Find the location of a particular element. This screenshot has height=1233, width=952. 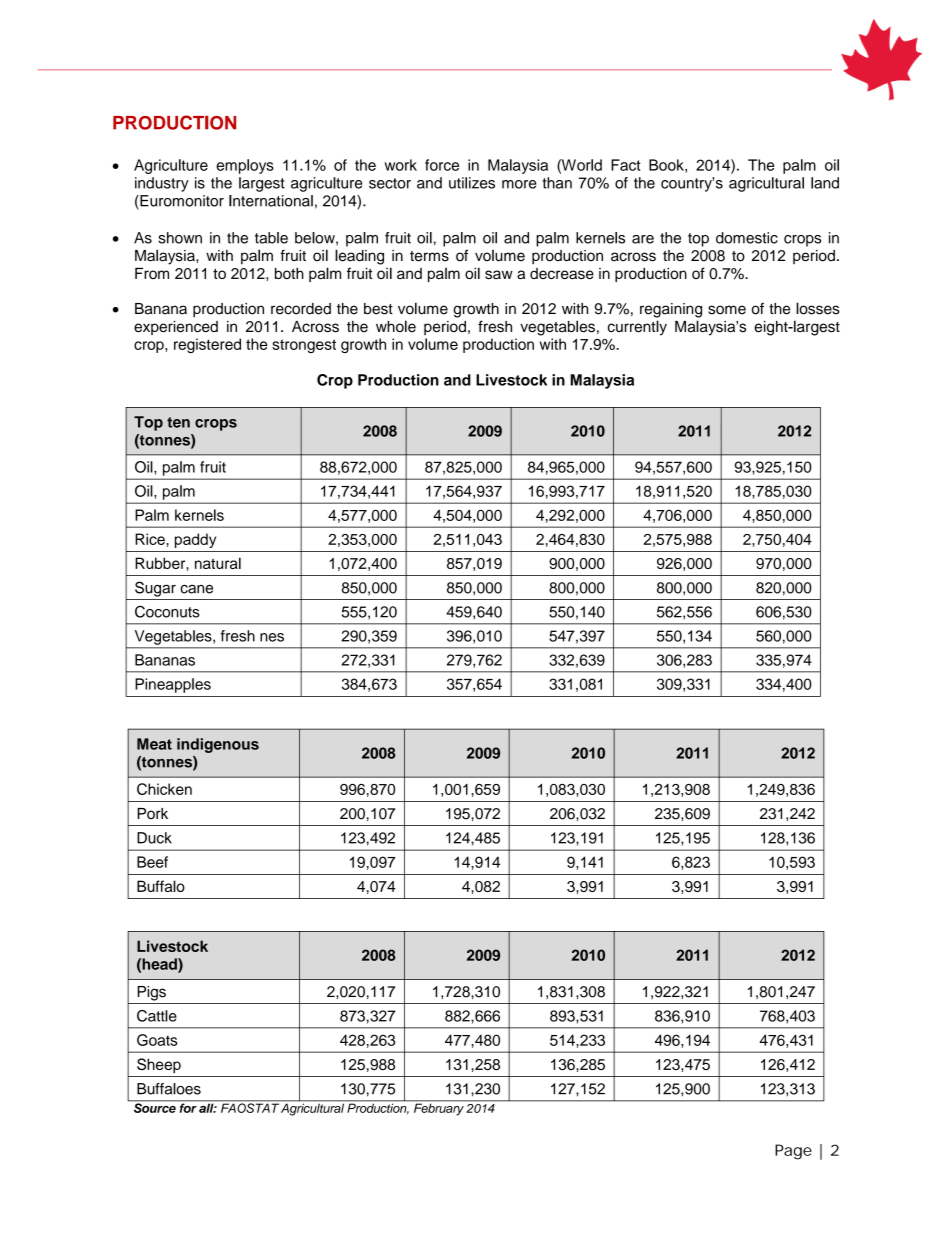

Chicken is located at coordinates (164, 789).
